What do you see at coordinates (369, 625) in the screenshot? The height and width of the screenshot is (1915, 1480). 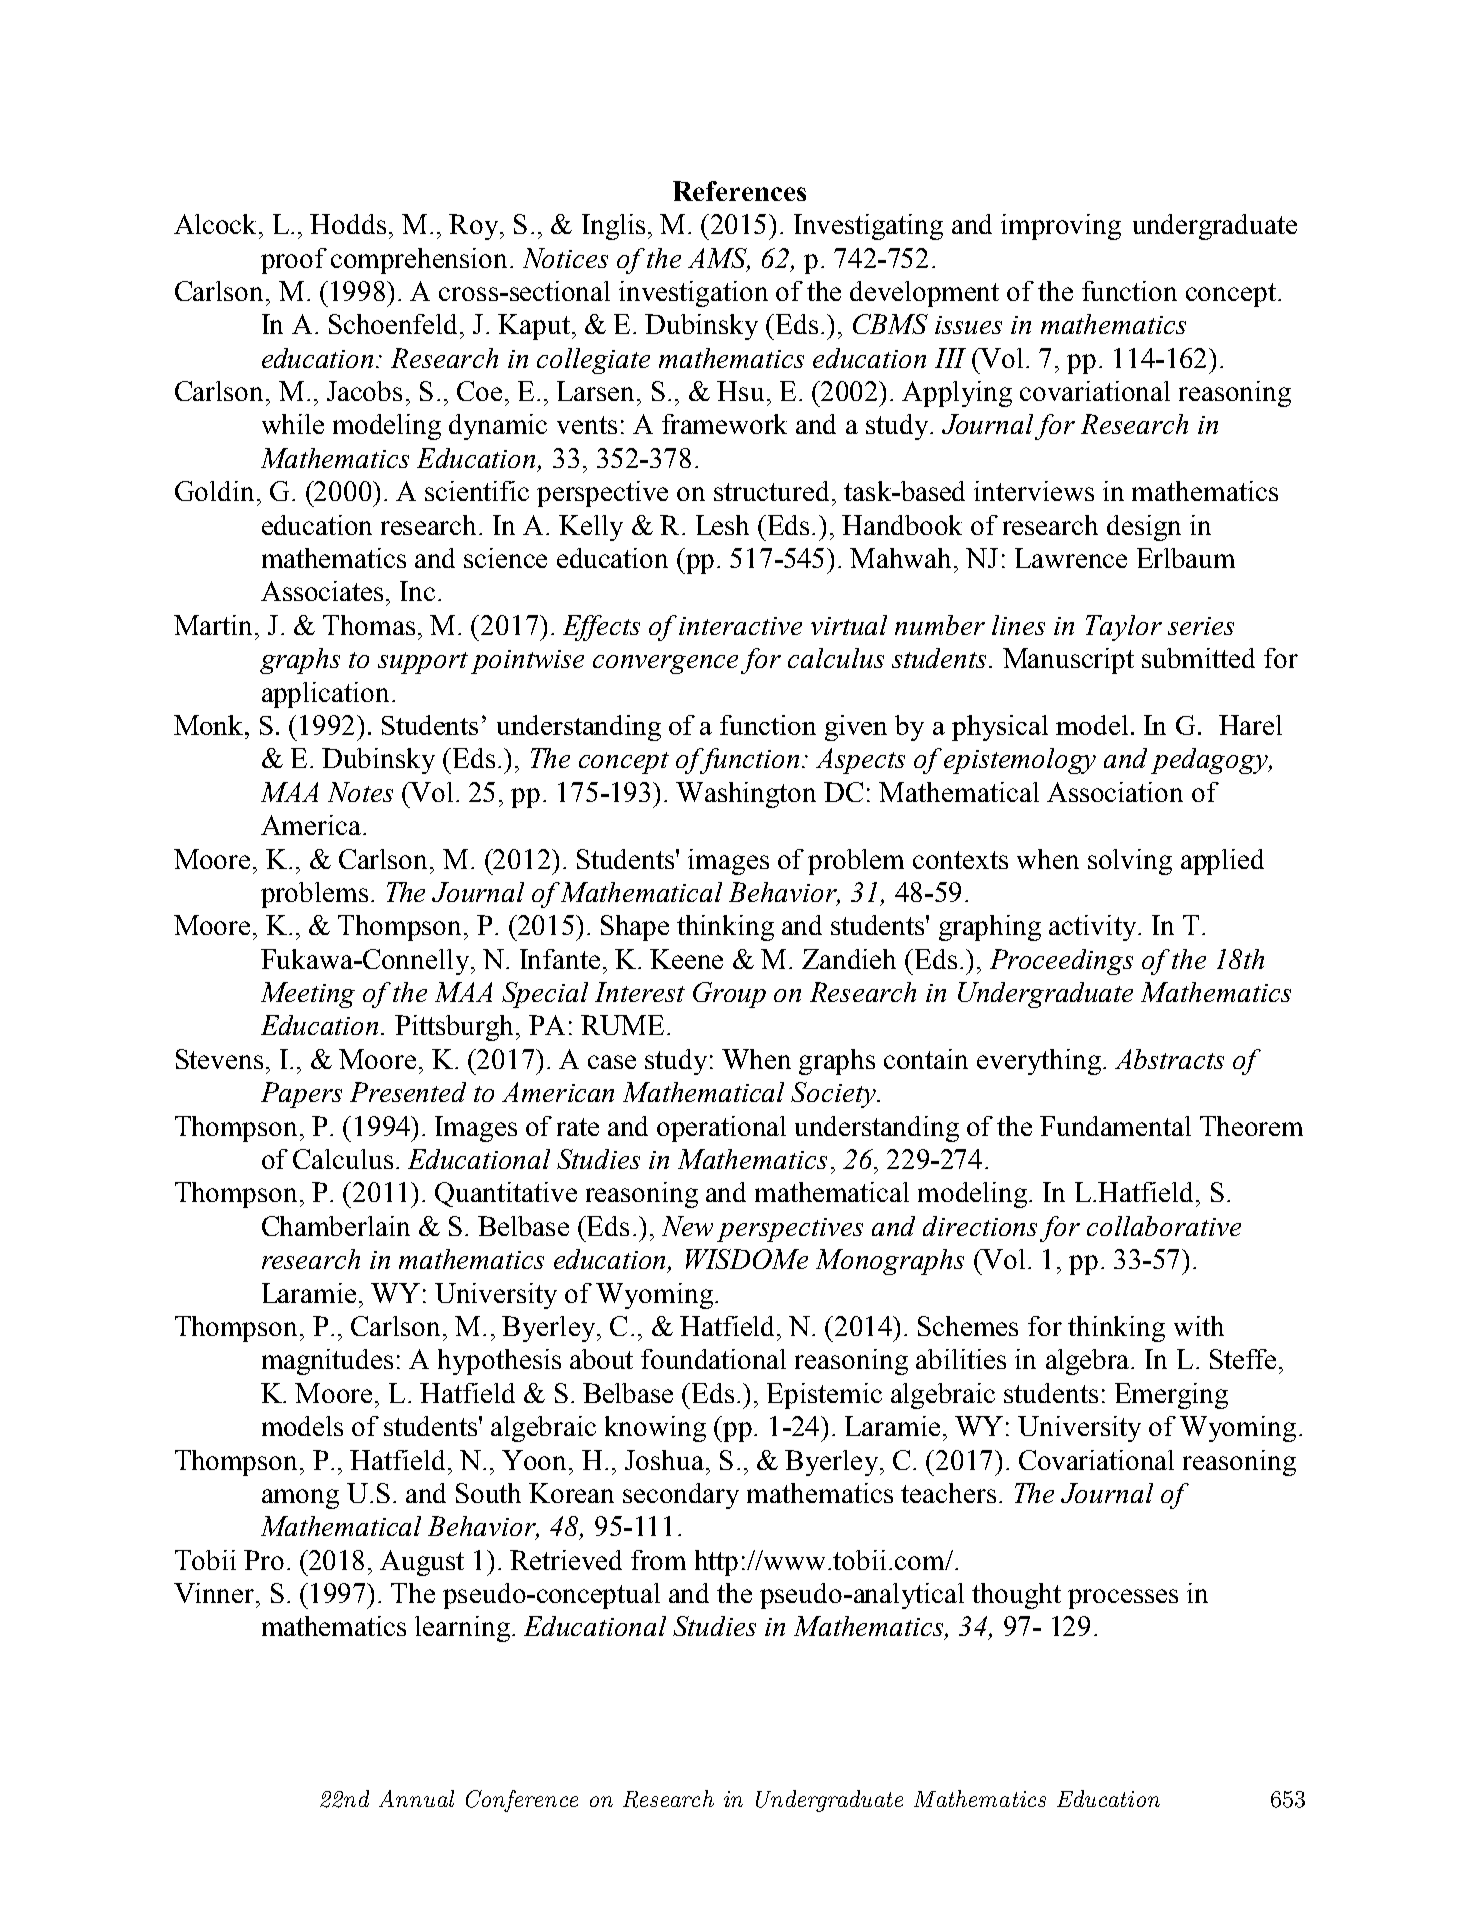 I see `Thomas` at bounding box center [369, 625].
